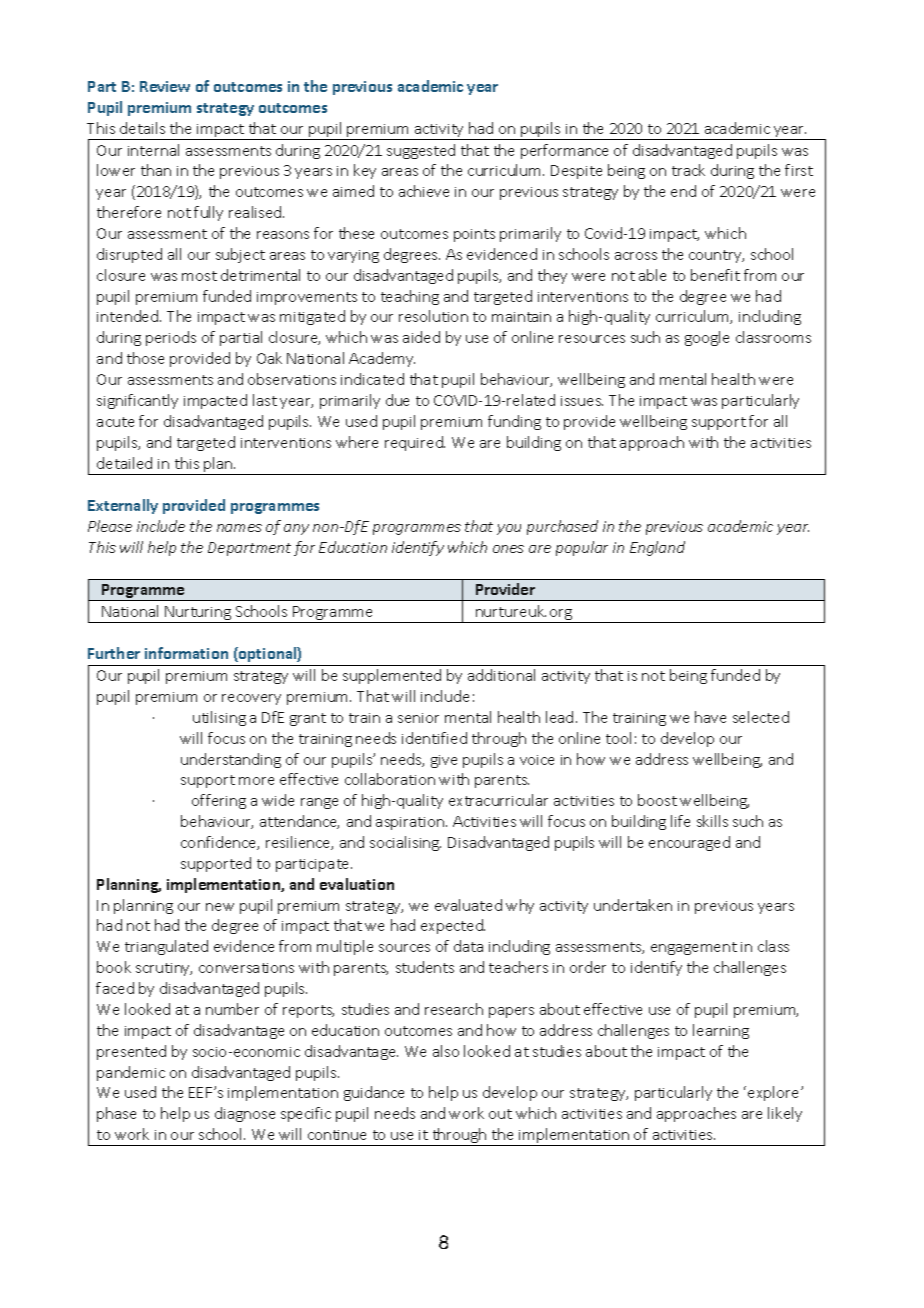  What do you see at coordinates (657, 548) in the screenshot?
I see `England` at bounding box center [657, 548].
